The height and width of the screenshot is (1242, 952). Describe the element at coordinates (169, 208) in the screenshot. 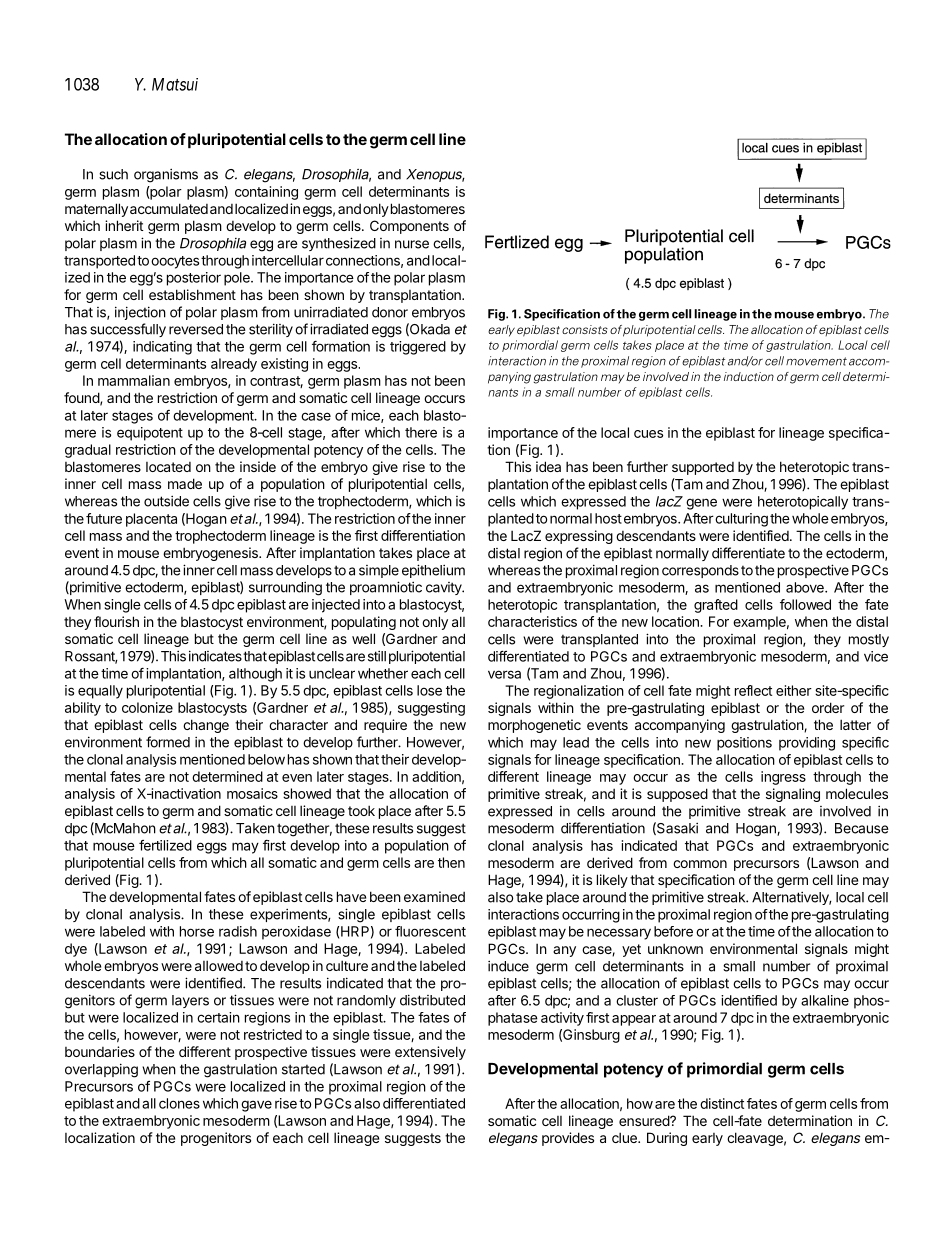

I see `accumulated` at that location.
